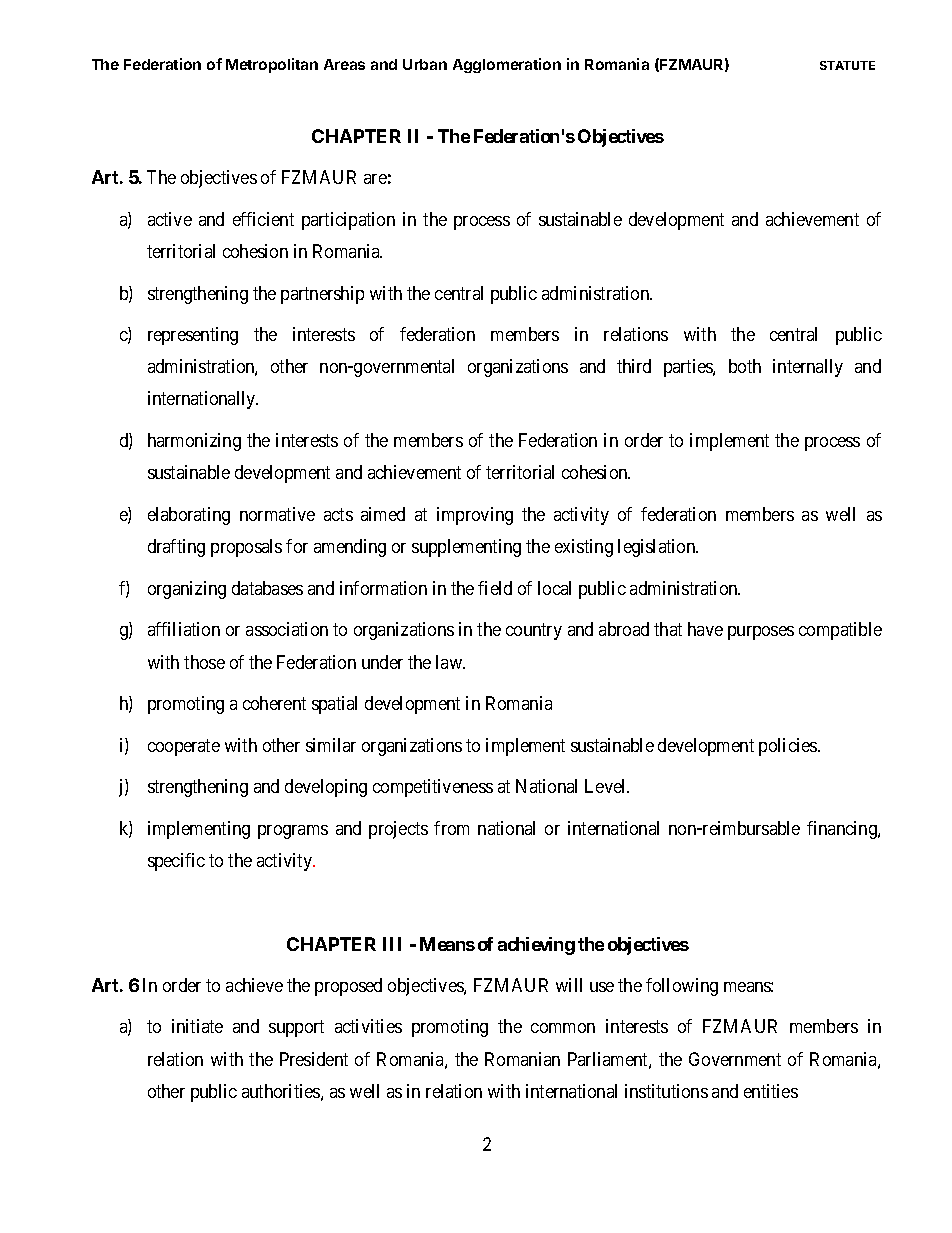 The width and height of the page is (952, 1233). What do you see at coordinates (658, 548) in the page?
I see `legislation` at bounding box center [658, 548].
